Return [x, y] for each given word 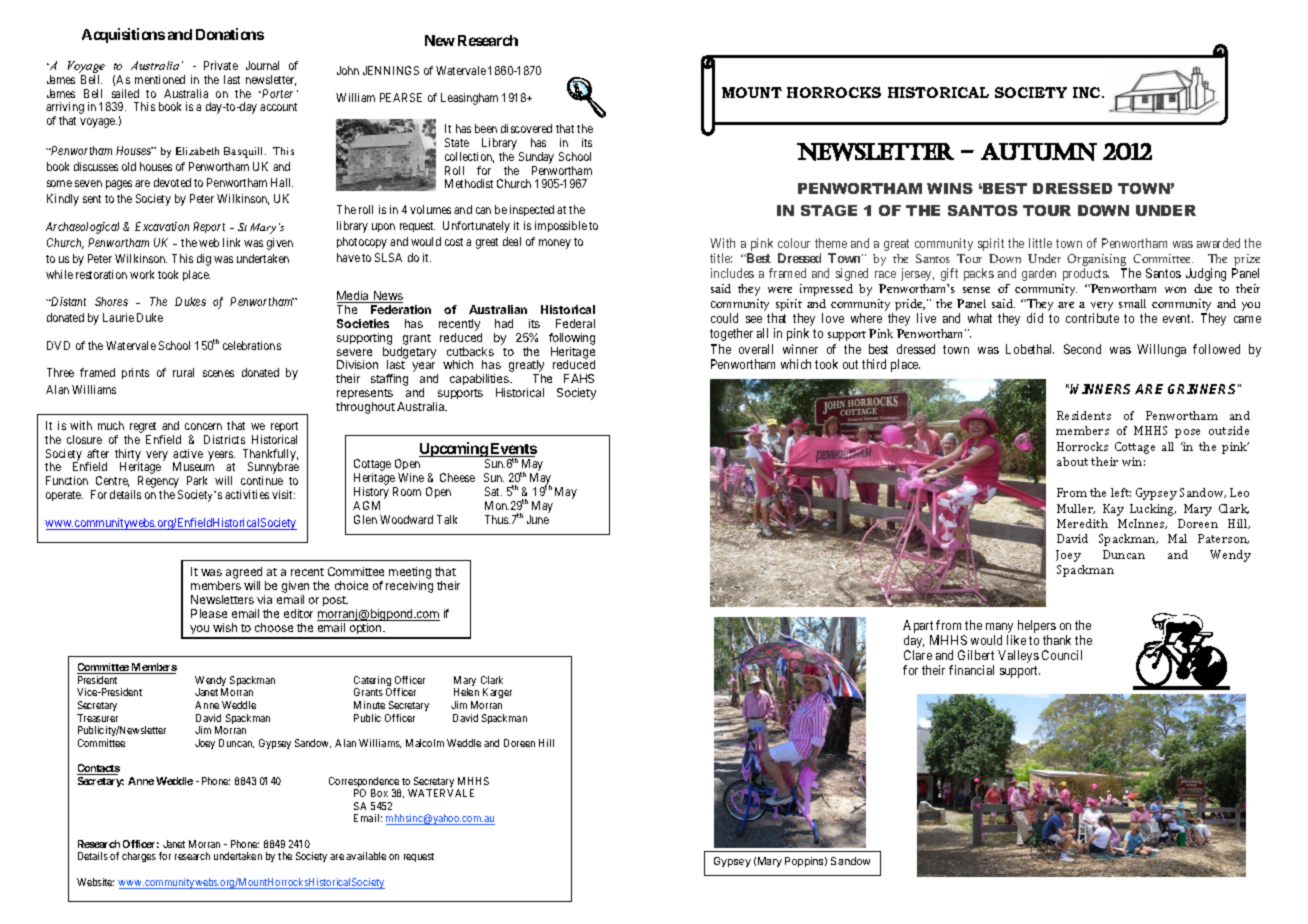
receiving [409, 587]
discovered [526, 128]
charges [139, 857]
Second [1082, 349]
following [572, 339]
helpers [1037, 628]
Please [209, 613]
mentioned [160, 79]
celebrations [252, 345]
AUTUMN [1039, 152]
